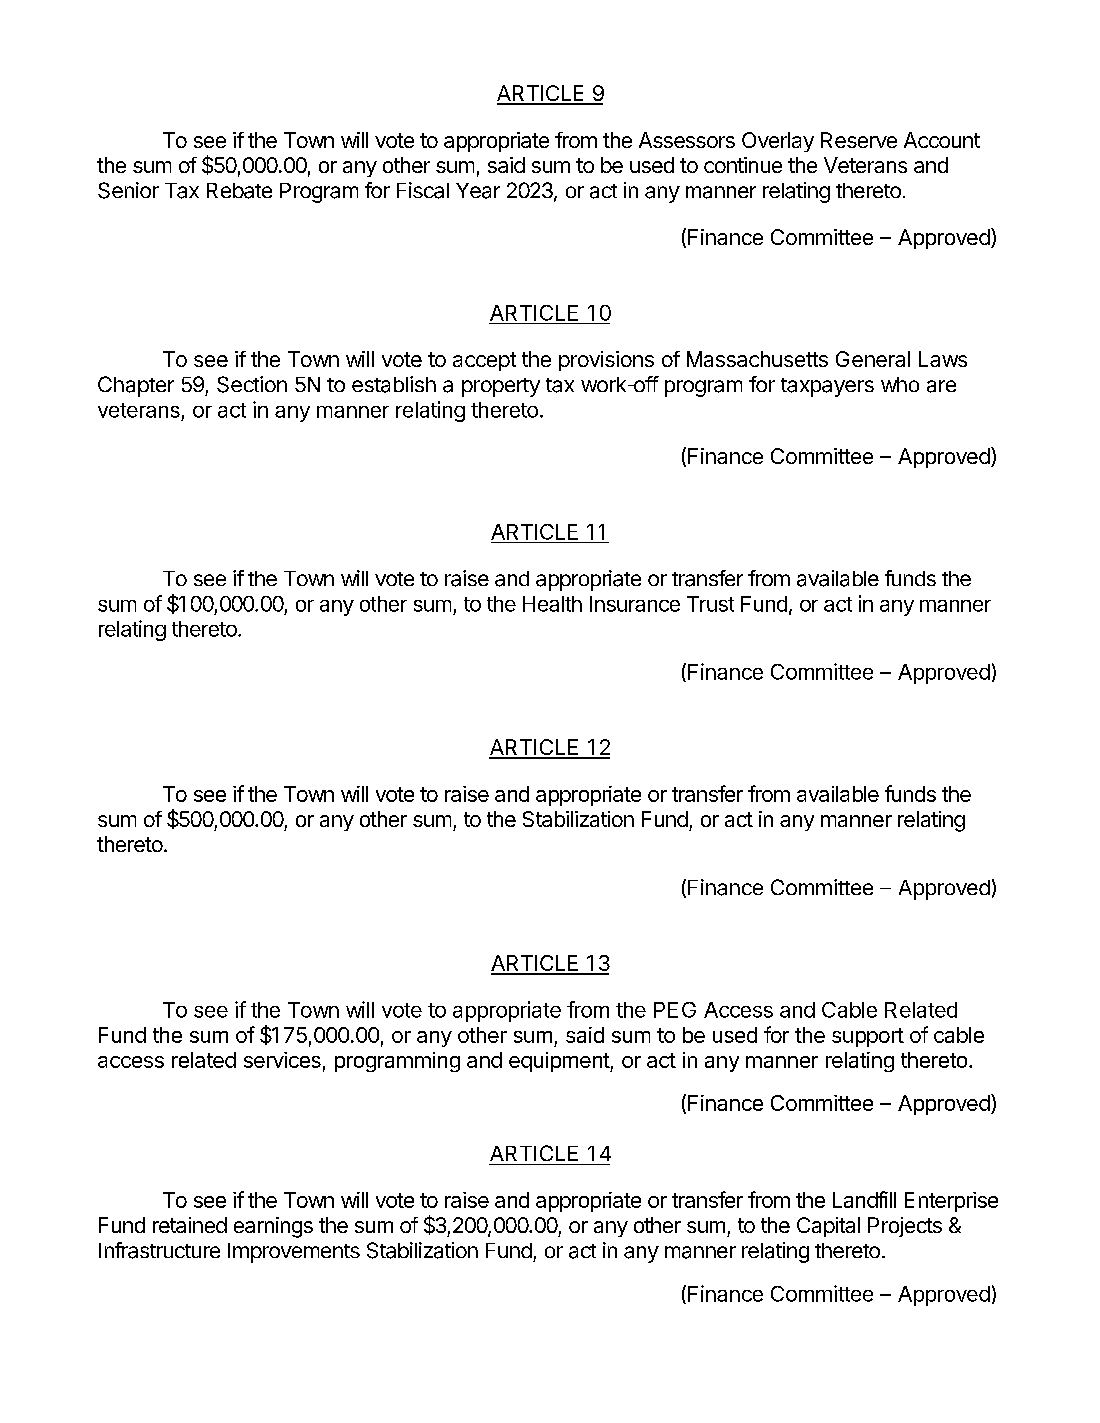 The height and width of the document is (1423, 1100). What do you see at coordinates (190, 1225) in the document?
I see `retained` at bounding box center [190, 1225].
